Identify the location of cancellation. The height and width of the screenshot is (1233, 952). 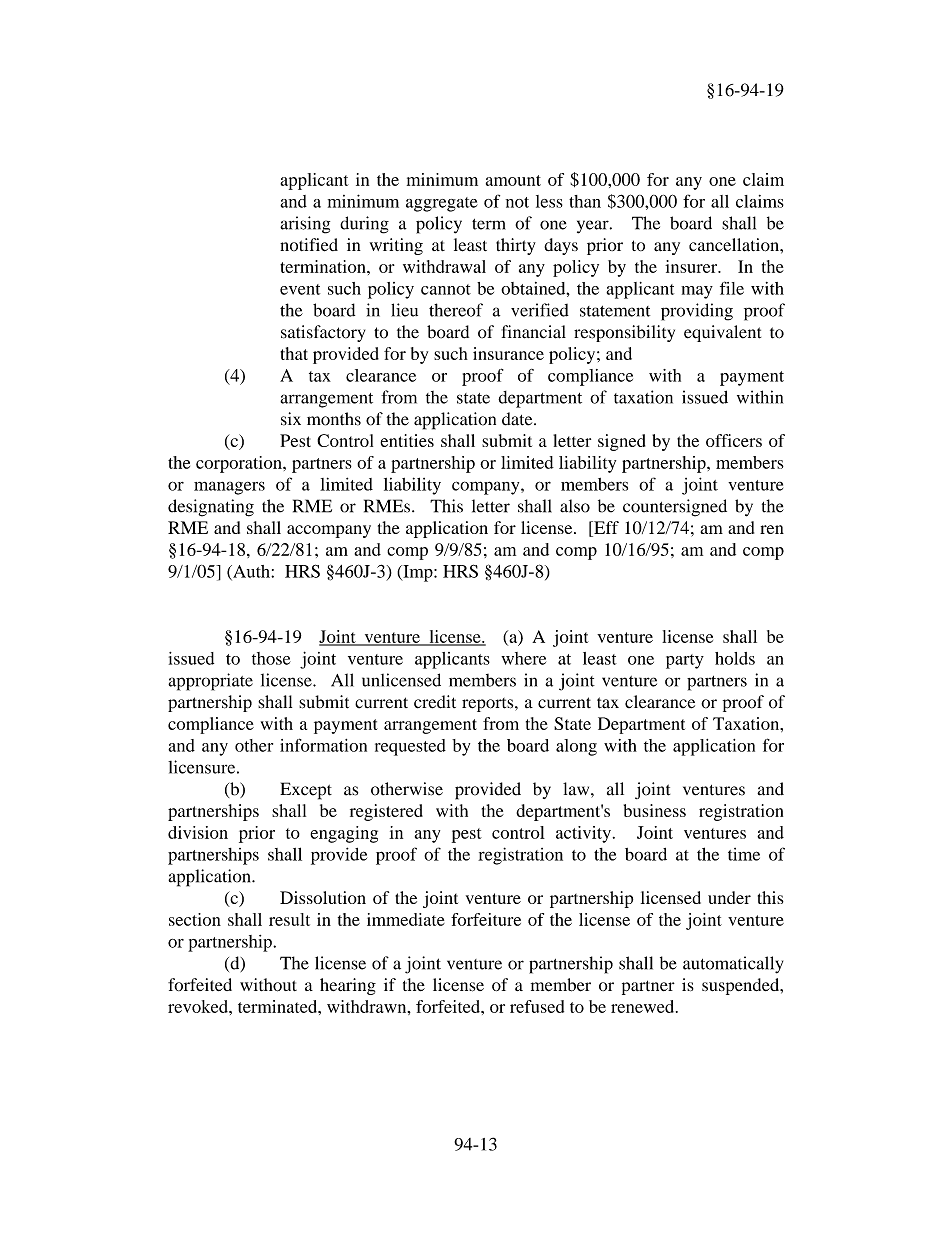
(735, 245).
